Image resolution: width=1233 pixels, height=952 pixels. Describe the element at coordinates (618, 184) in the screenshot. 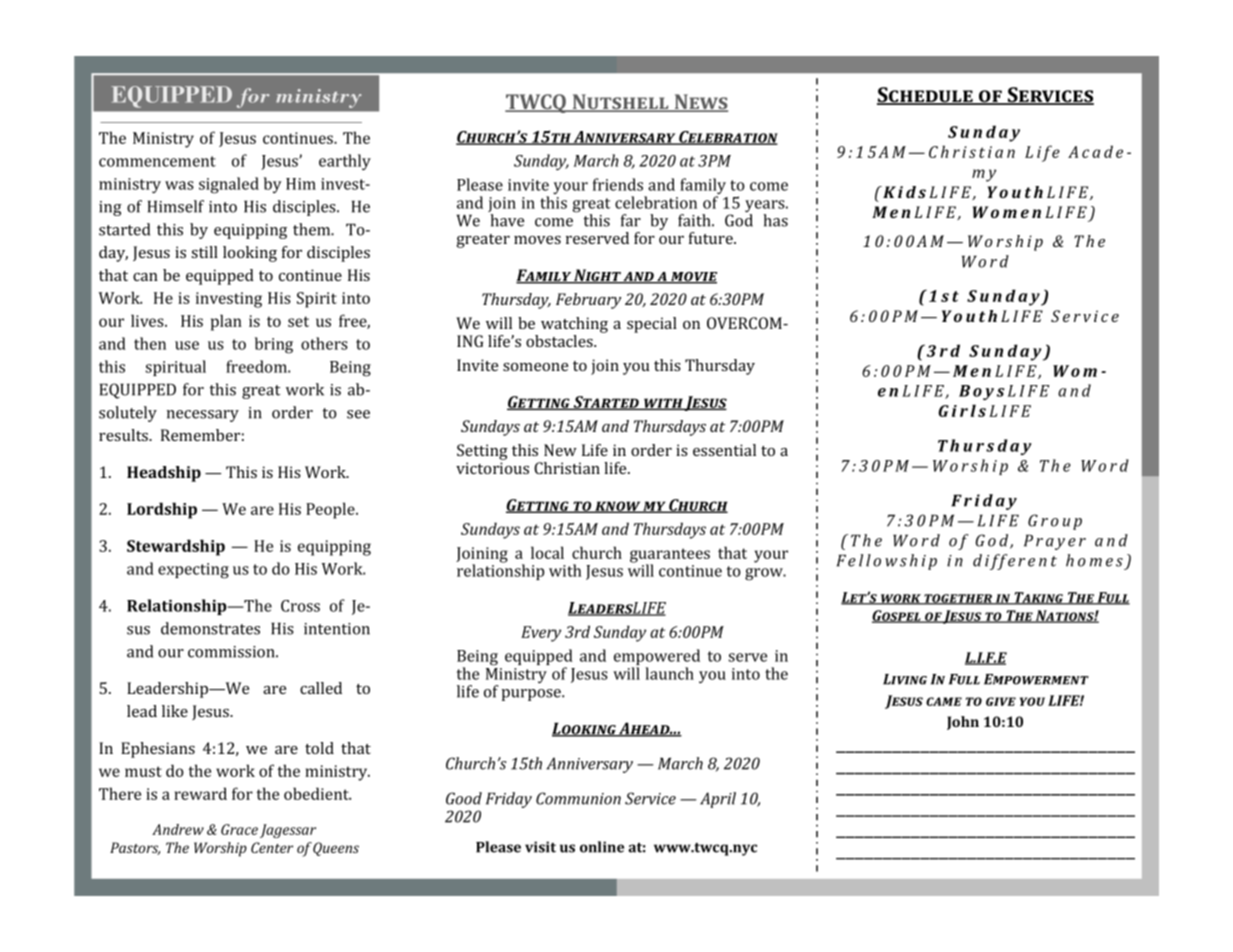

I see `friends` at that location.
